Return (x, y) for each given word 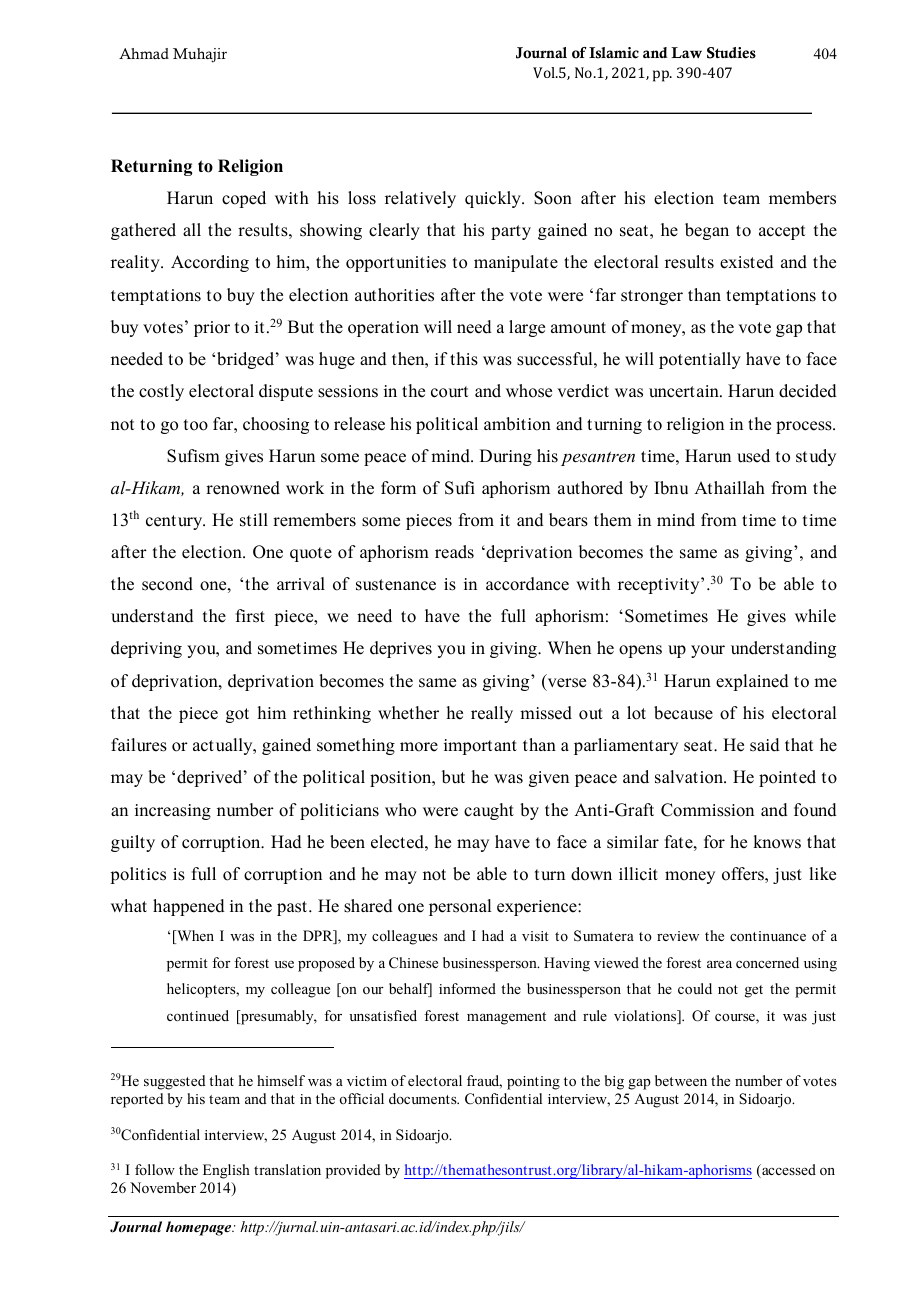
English (226, 1171)
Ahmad (144, 53)
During (506, 457)
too (196, 425)
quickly (494, 199)
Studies (731, 53)
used (753, 456)
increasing (173, 812)
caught (489, 811)
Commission (707, 810)
